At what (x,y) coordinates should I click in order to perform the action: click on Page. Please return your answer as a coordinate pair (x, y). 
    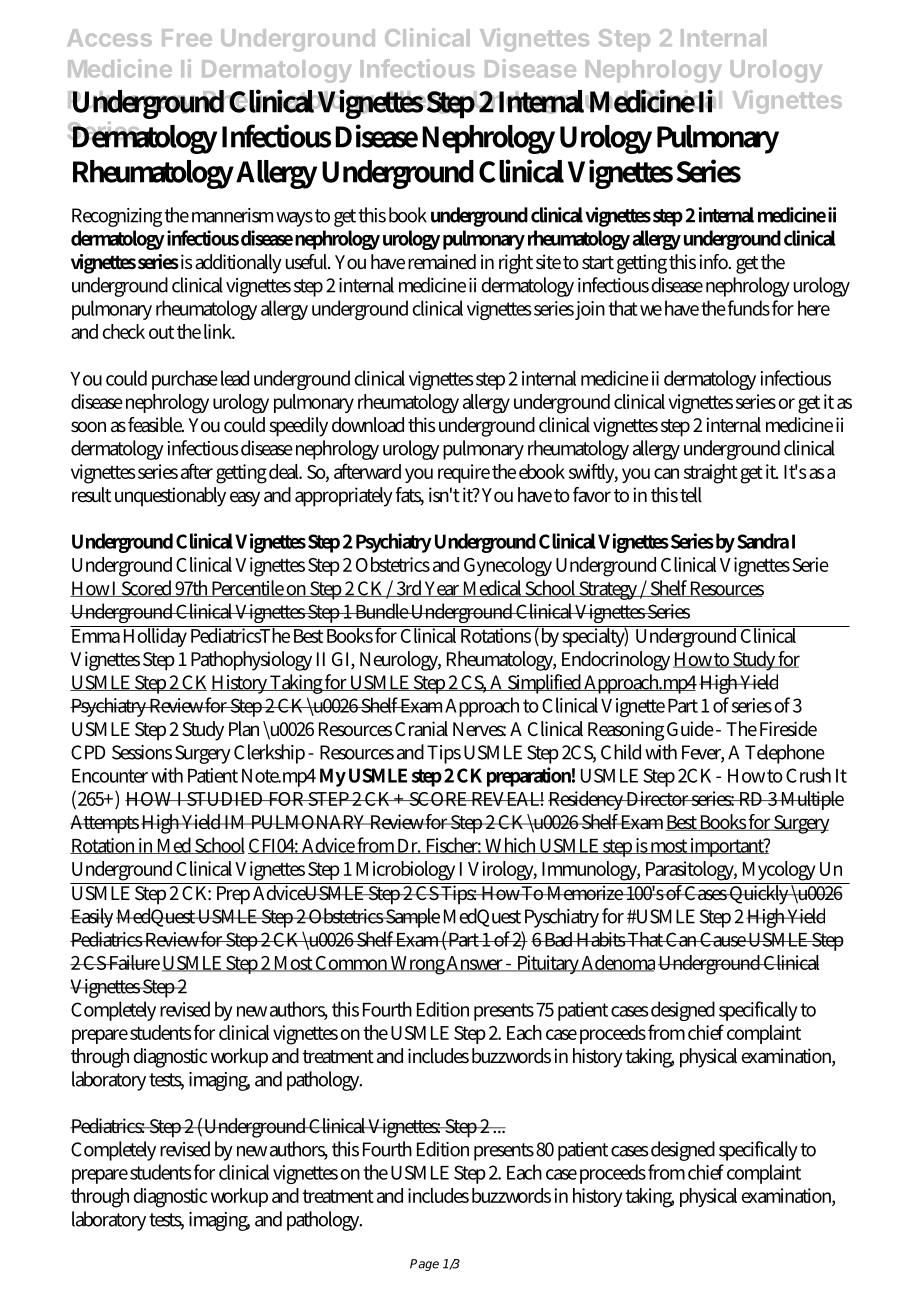
    Looking at the image, I should click on (424, 1265).
